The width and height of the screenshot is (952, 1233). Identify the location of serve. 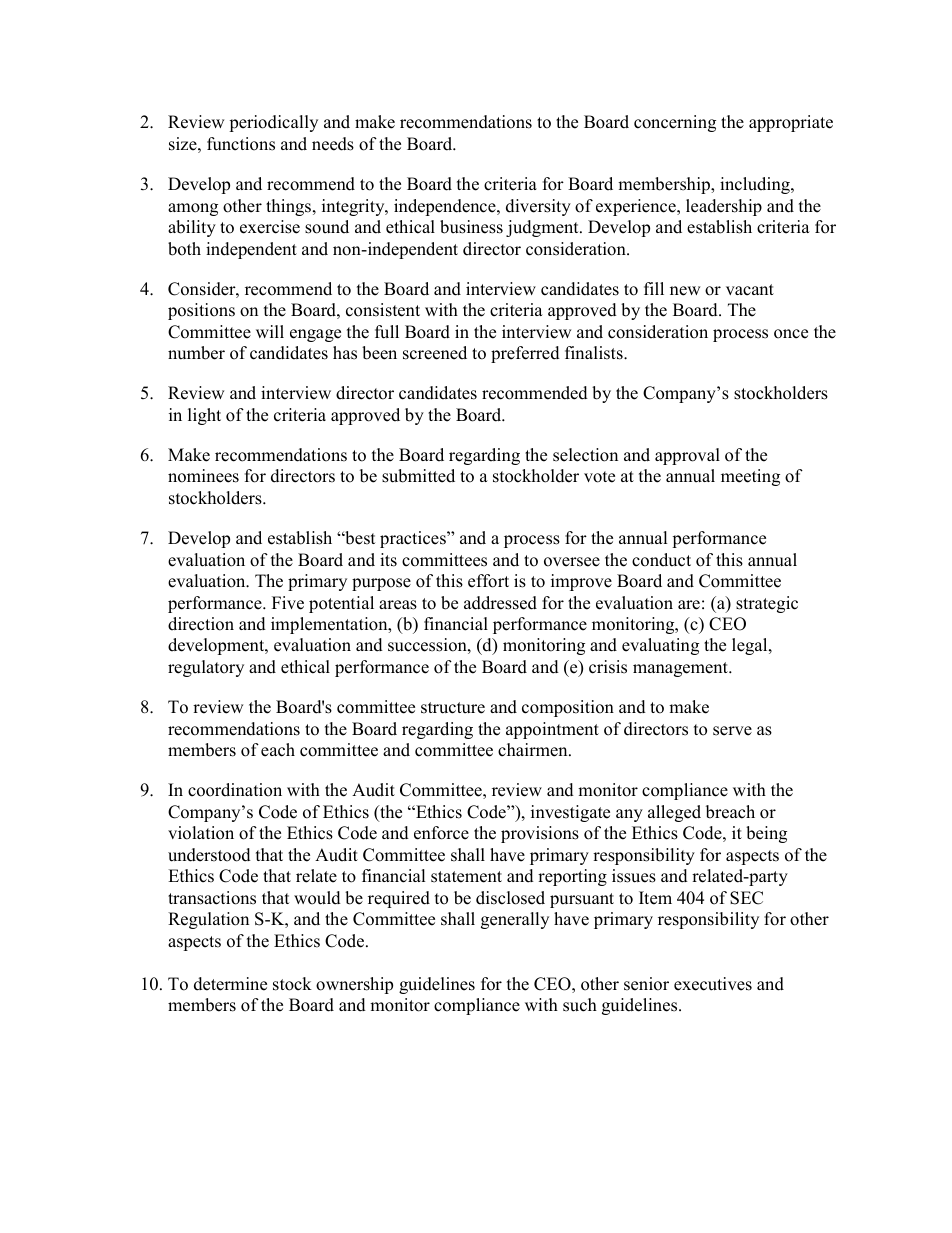
(732, 731).
